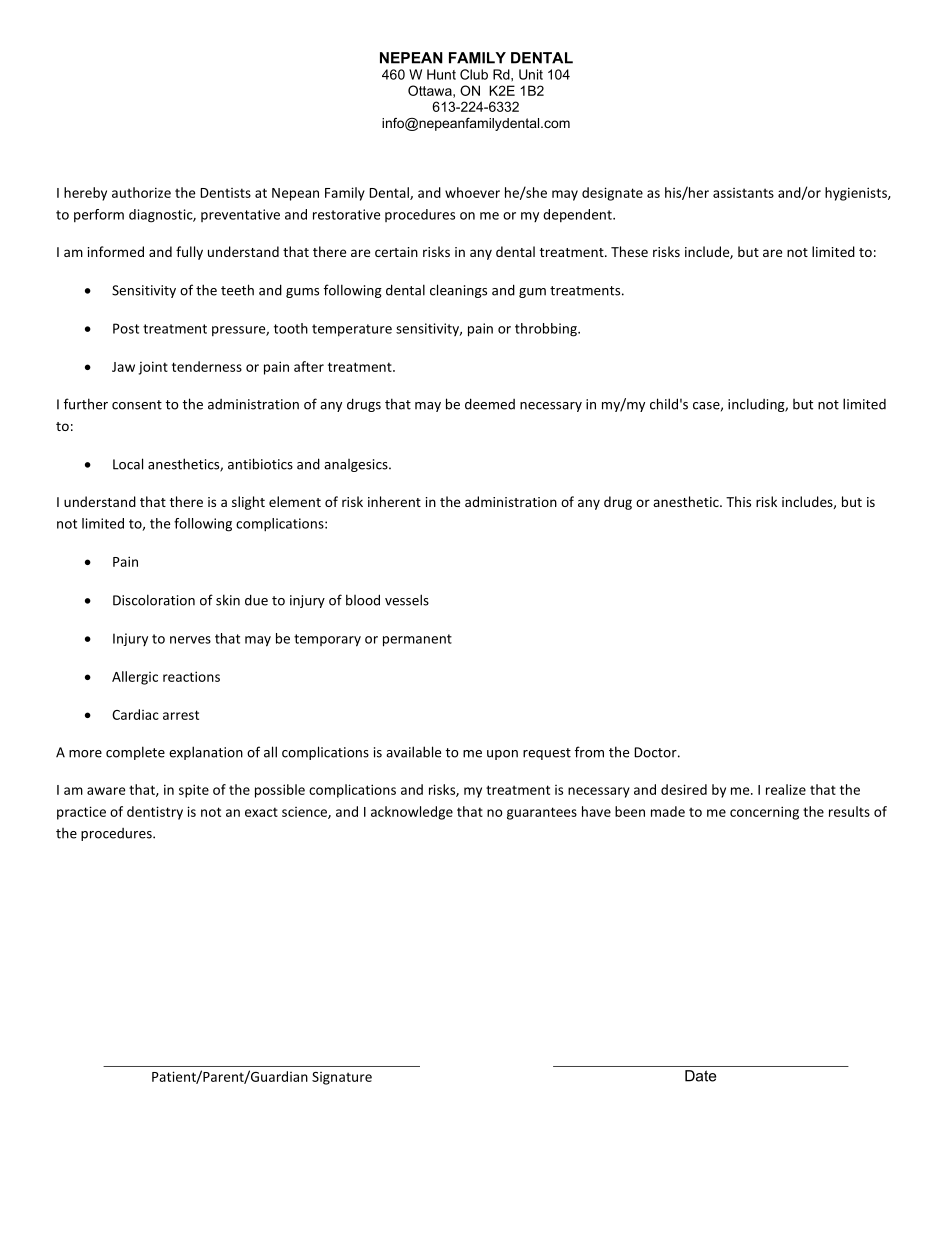 The width and height of the screenshot is (952, 1233). I want to click on Club, so click(474, 74).
